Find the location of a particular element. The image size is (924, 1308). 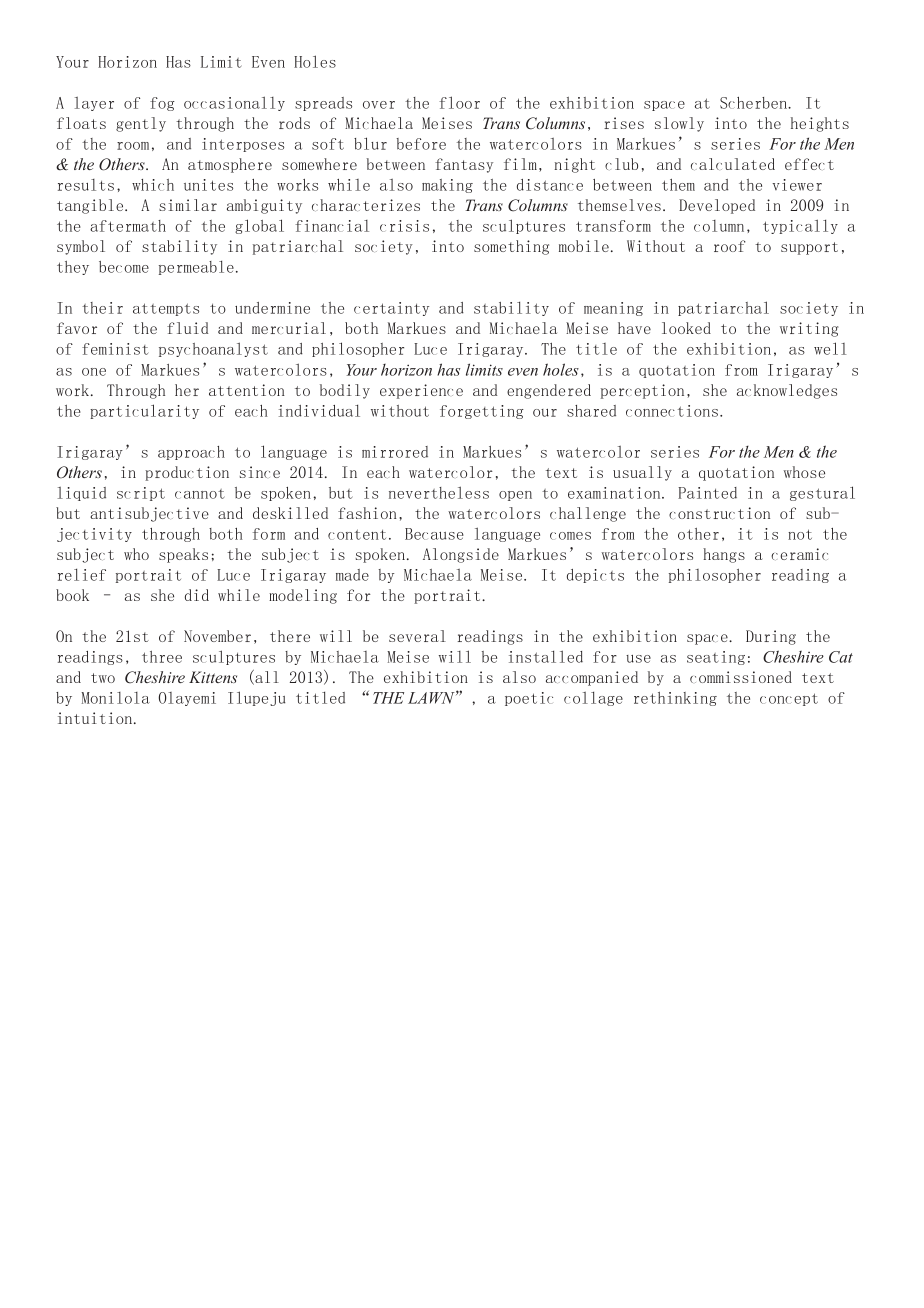

two is located at coordinates (103, 678).
